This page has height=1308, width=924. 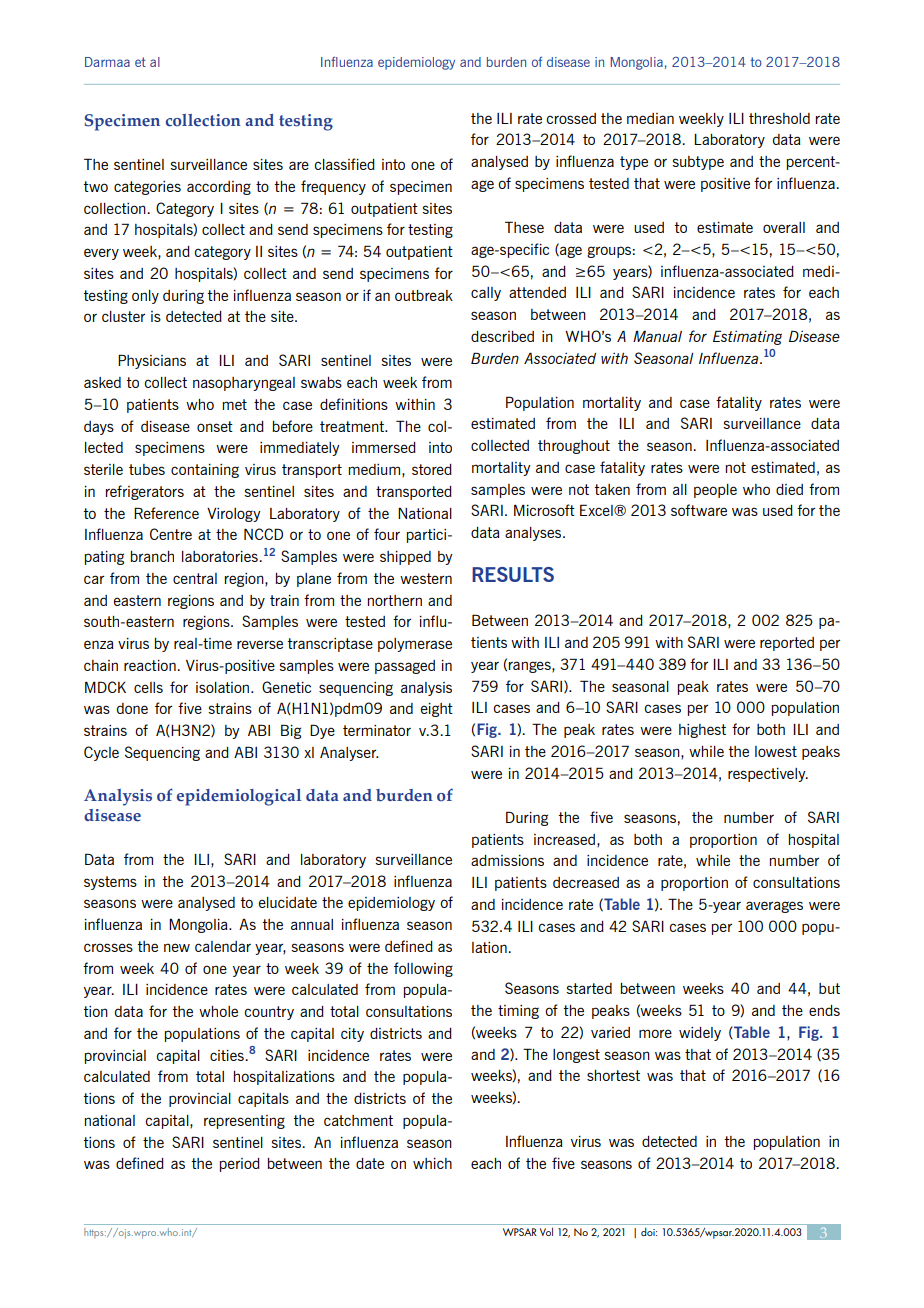 I want to click on which, so click(x=432, y=1163).
